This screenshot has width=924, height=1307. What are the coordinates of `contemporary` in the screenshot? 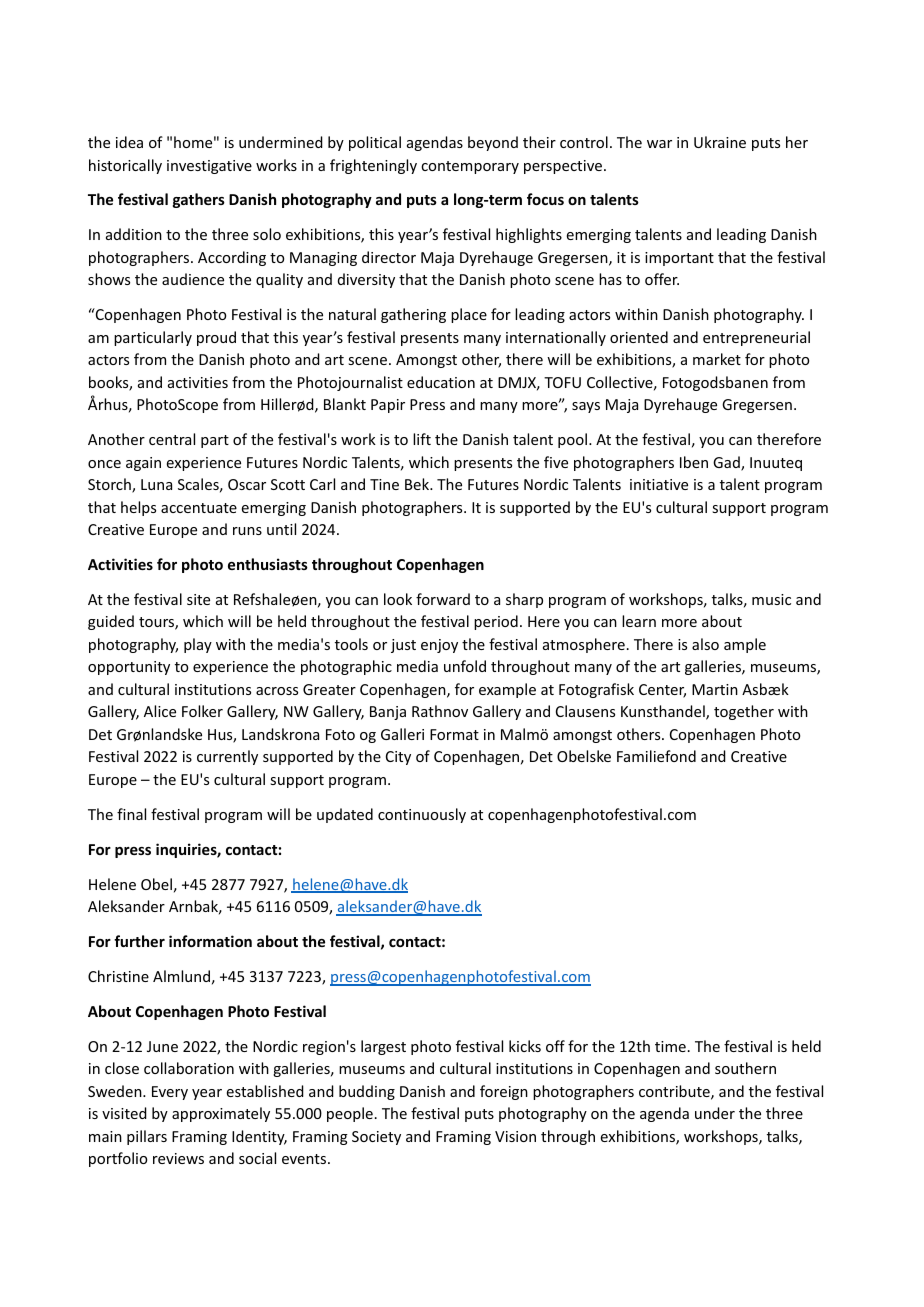 It's located at (470, 167).
